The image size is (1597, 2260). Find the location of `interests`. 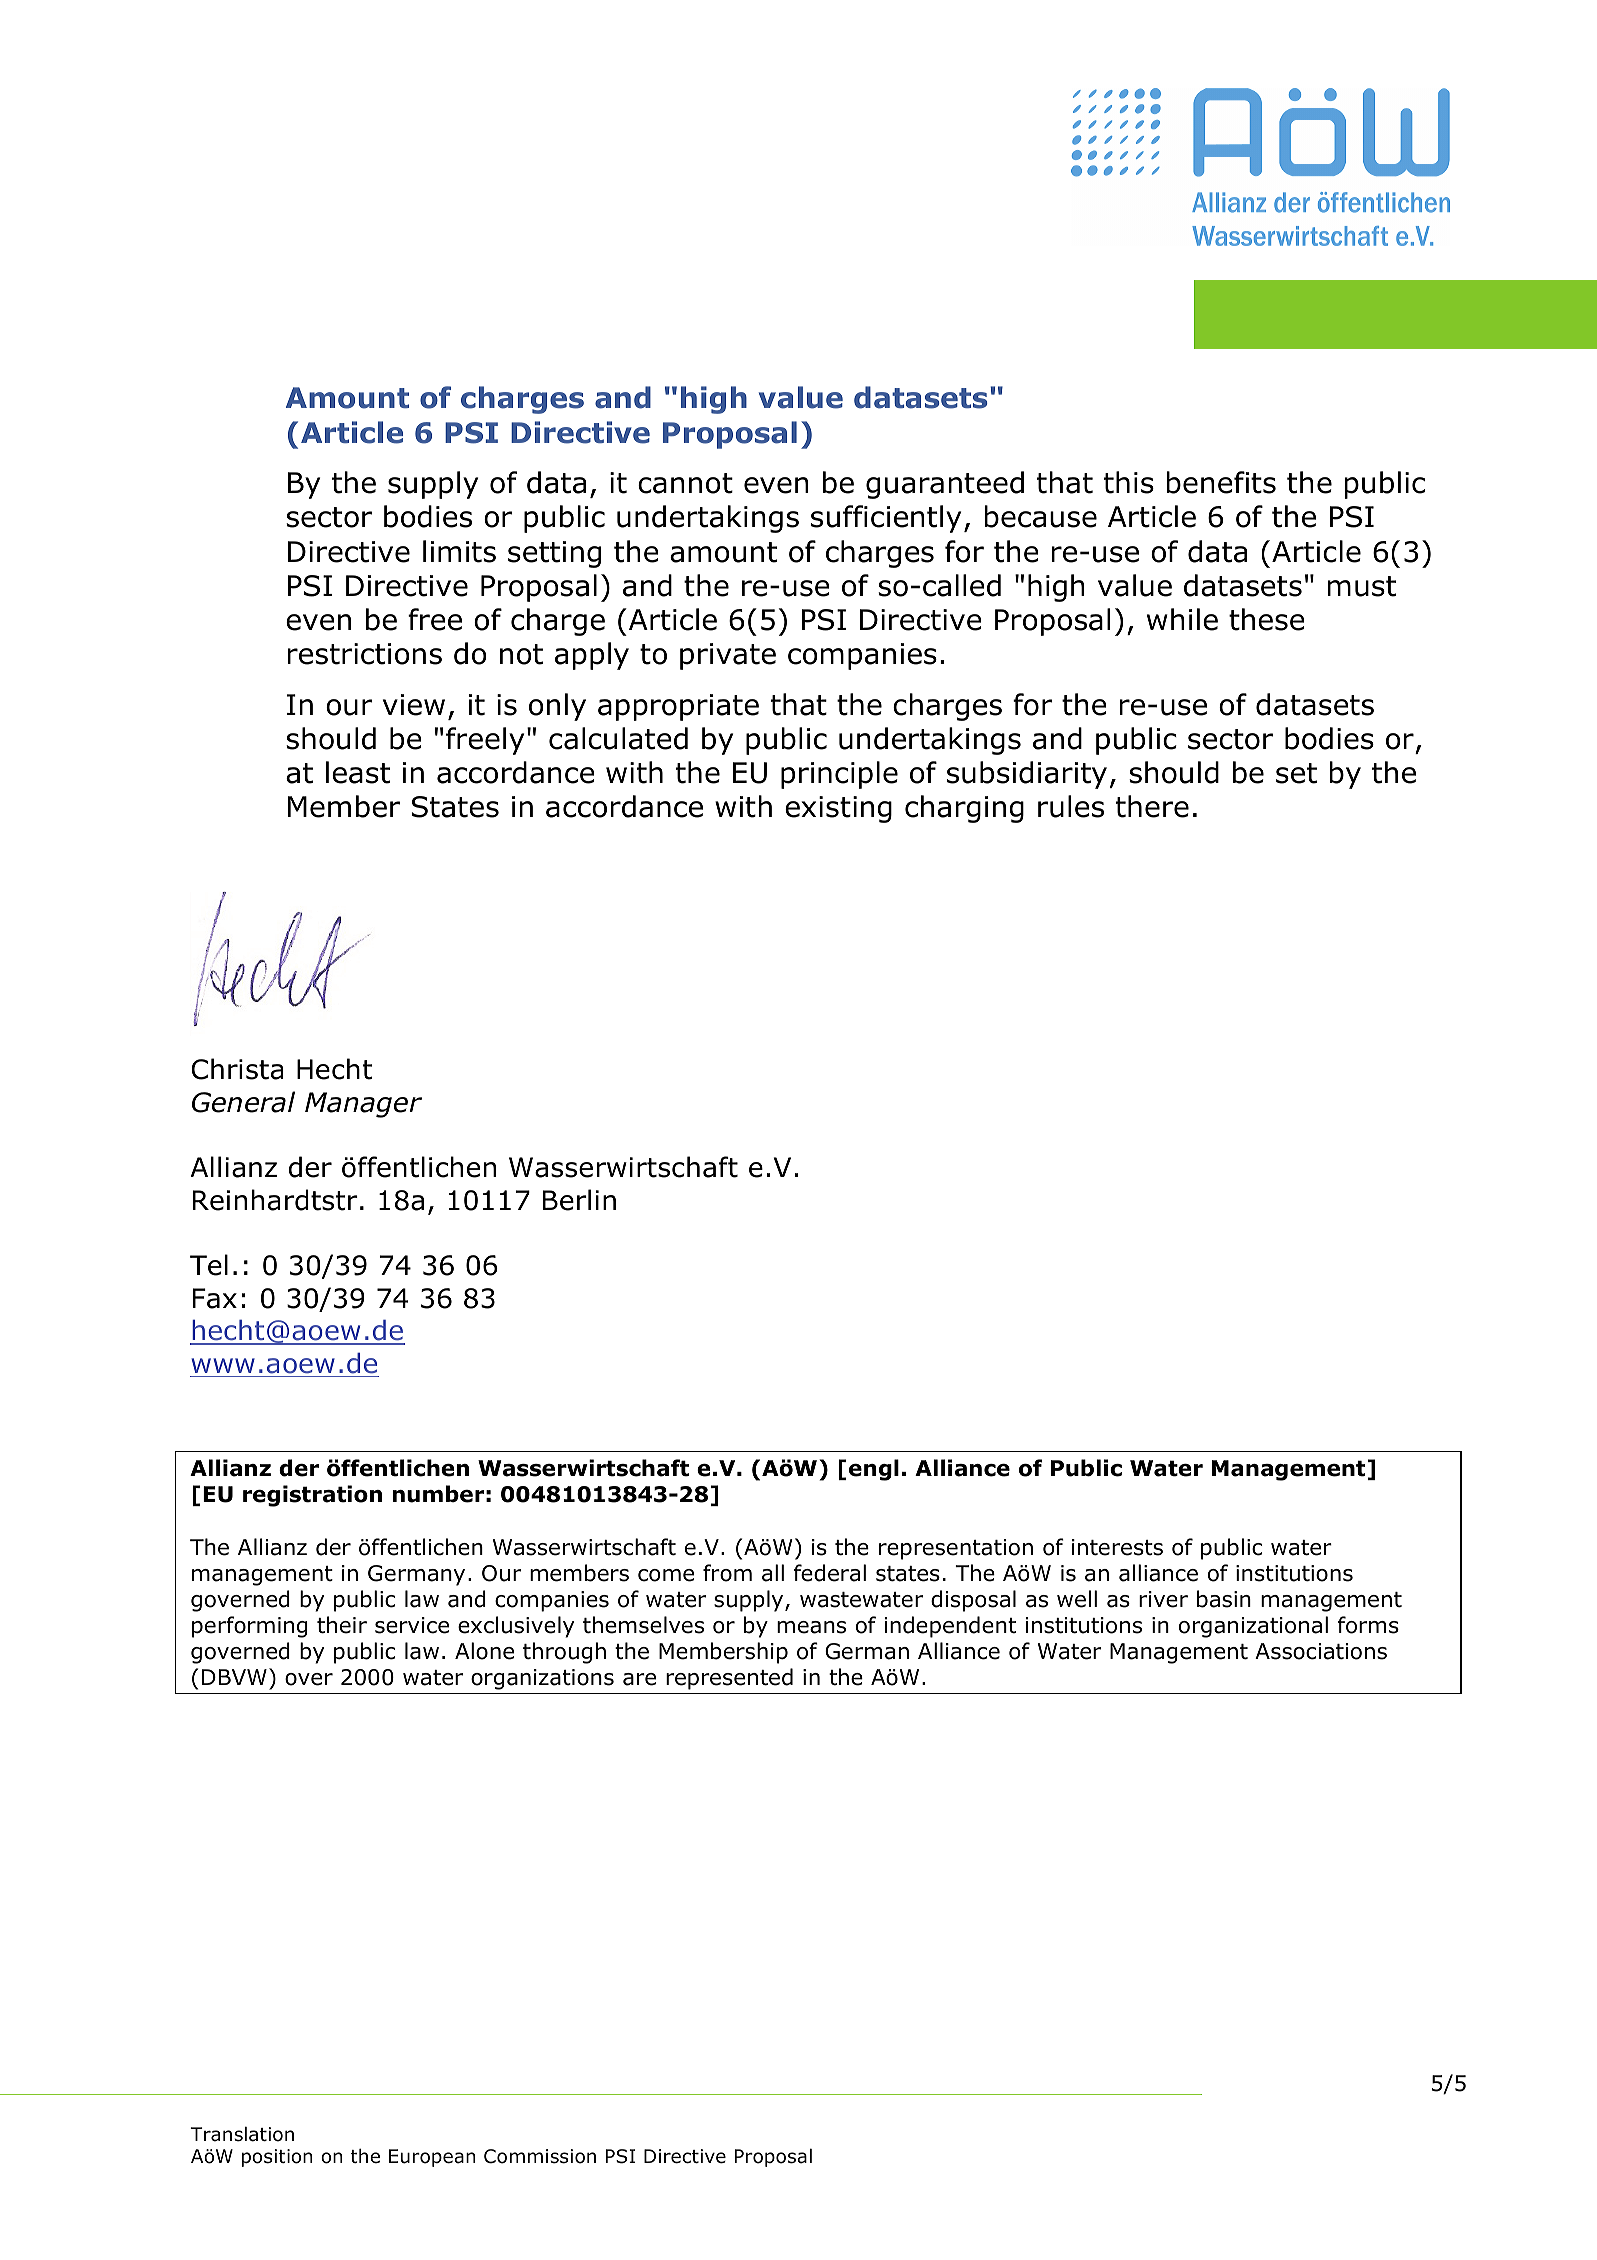

interests is located at coordinates (1117, 1547).
